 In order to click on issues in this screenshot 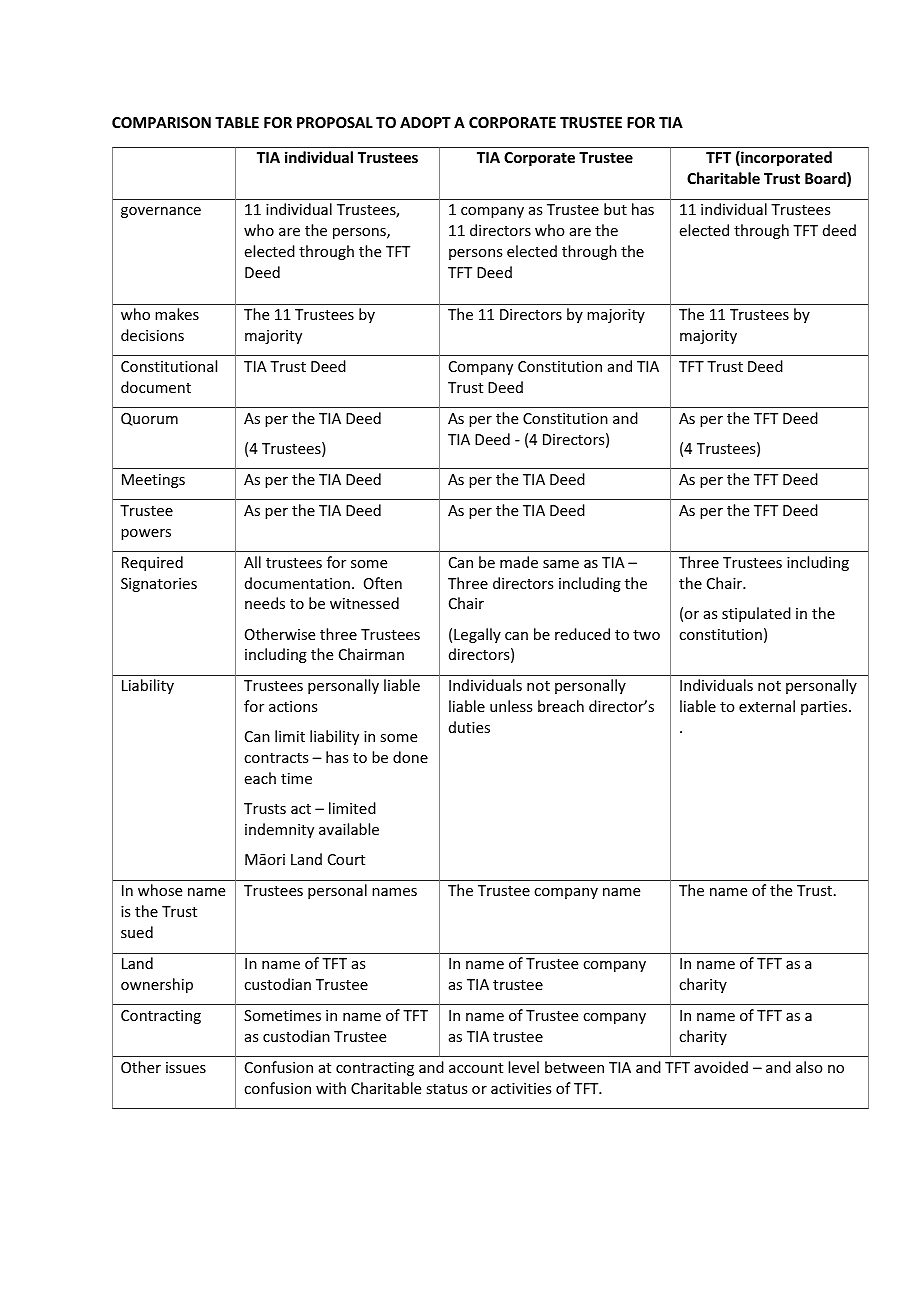, I will do `click(186, 1067)`.
